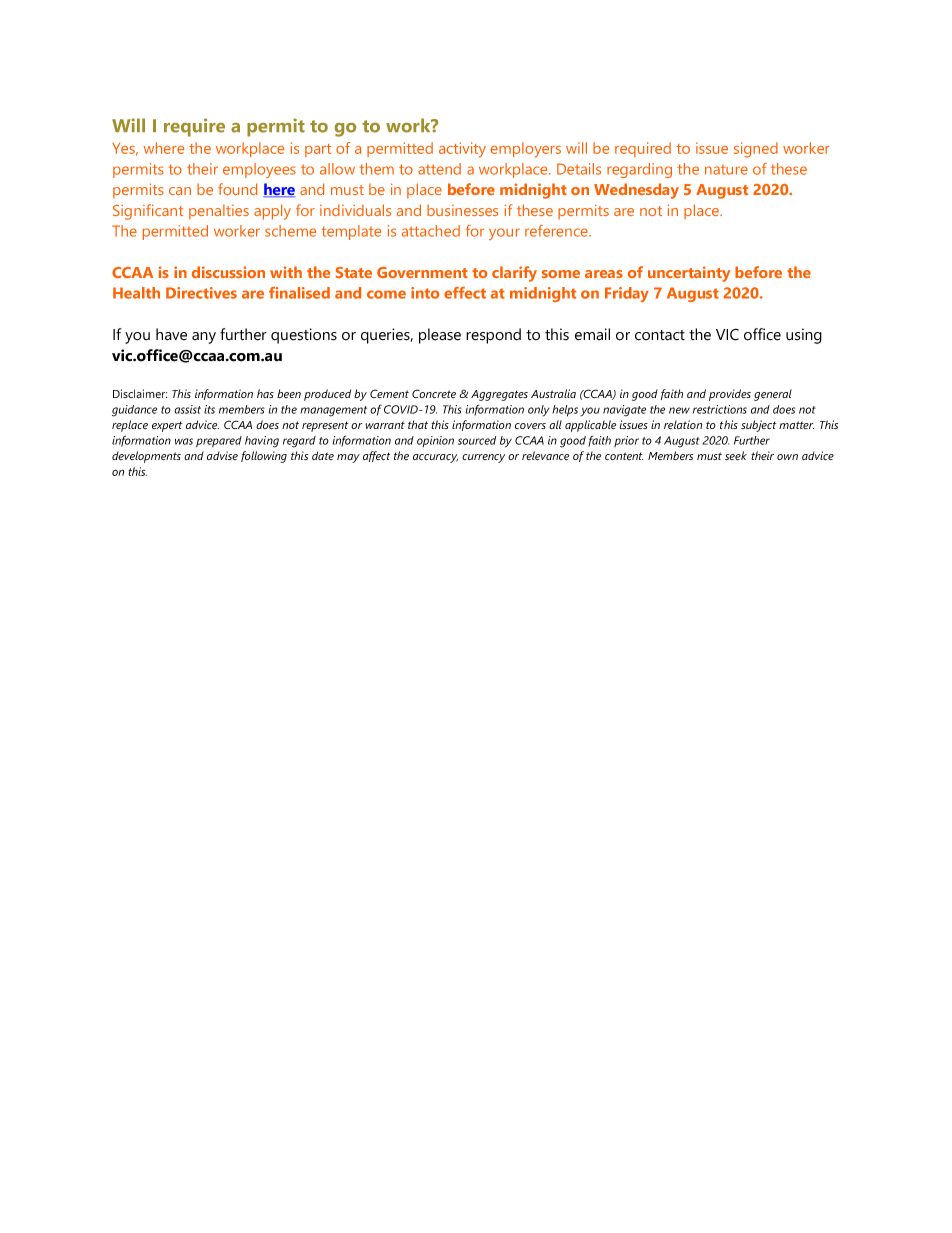 Image resolution: width=952 pixels, height=1233 pixels. What do you see at coordinates (259, 170) in the screenshot?
I see `employees` at bounding box center [259, 170].
